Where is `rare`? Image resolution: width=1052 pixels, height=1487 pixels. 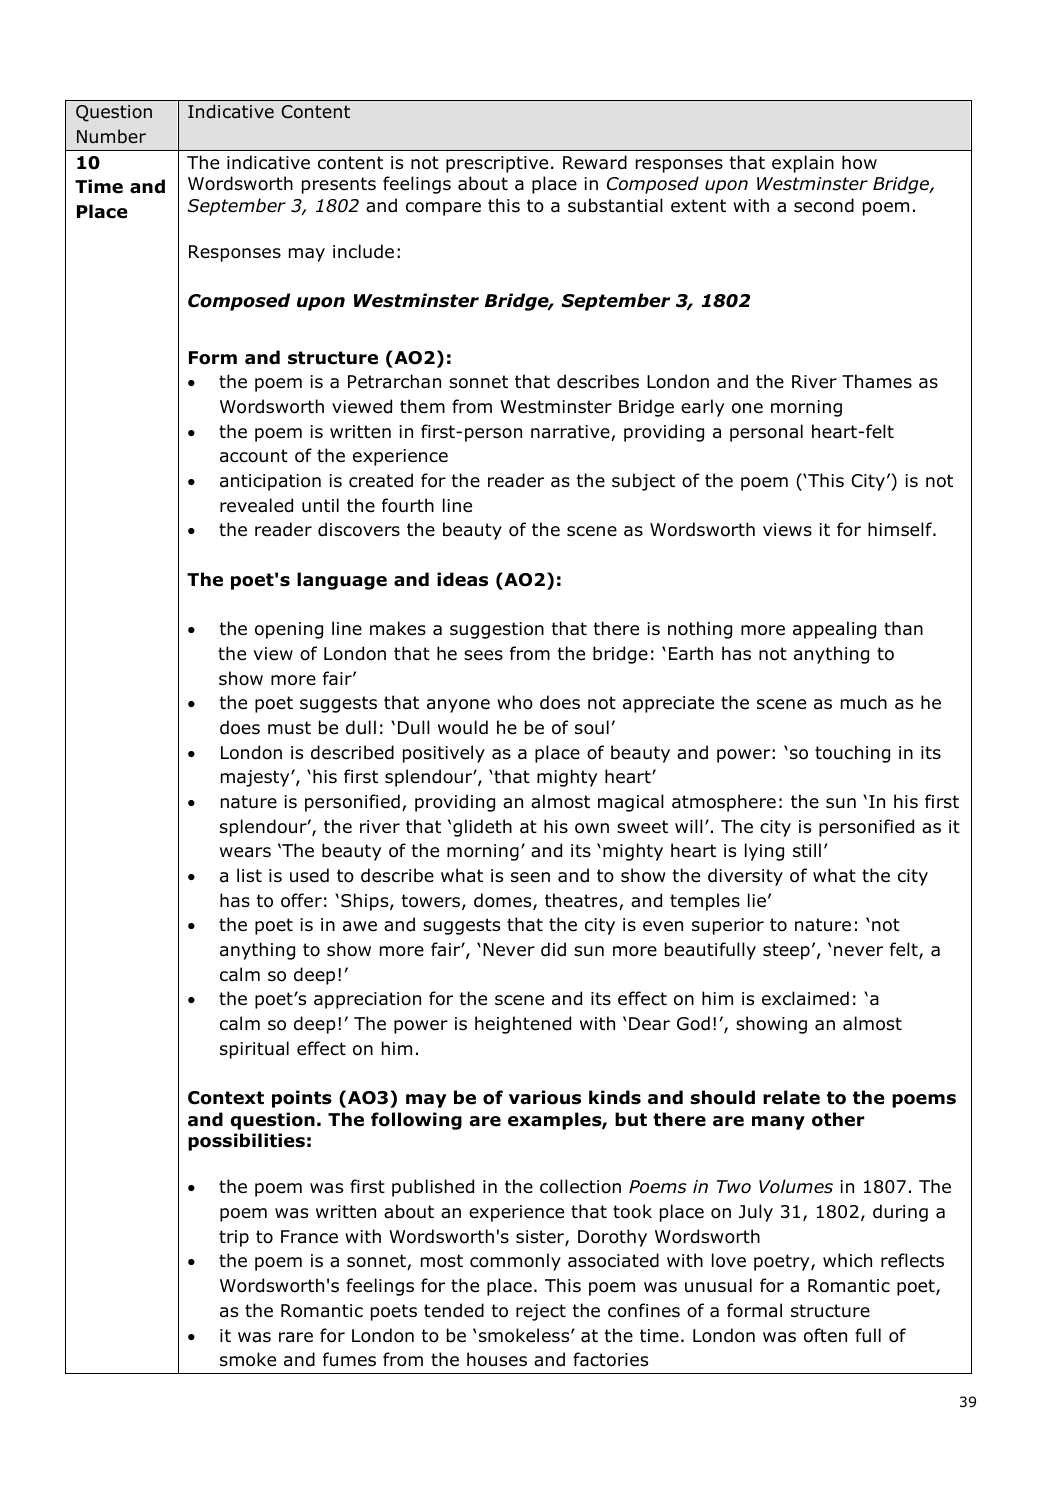
rare is located at coordinates (296, 1337).
